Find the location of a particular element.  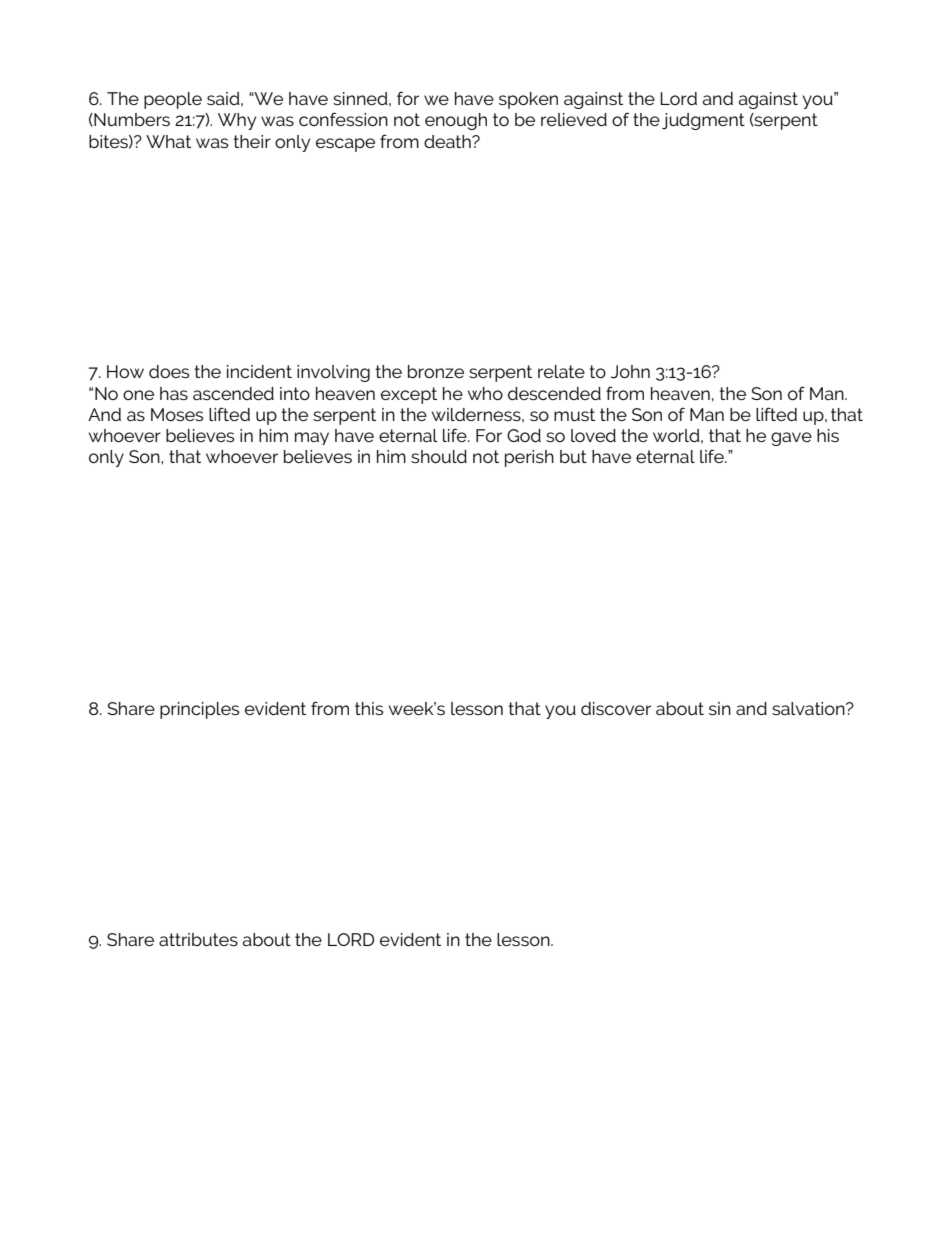

salvation is located at coordinates (809, 708).
